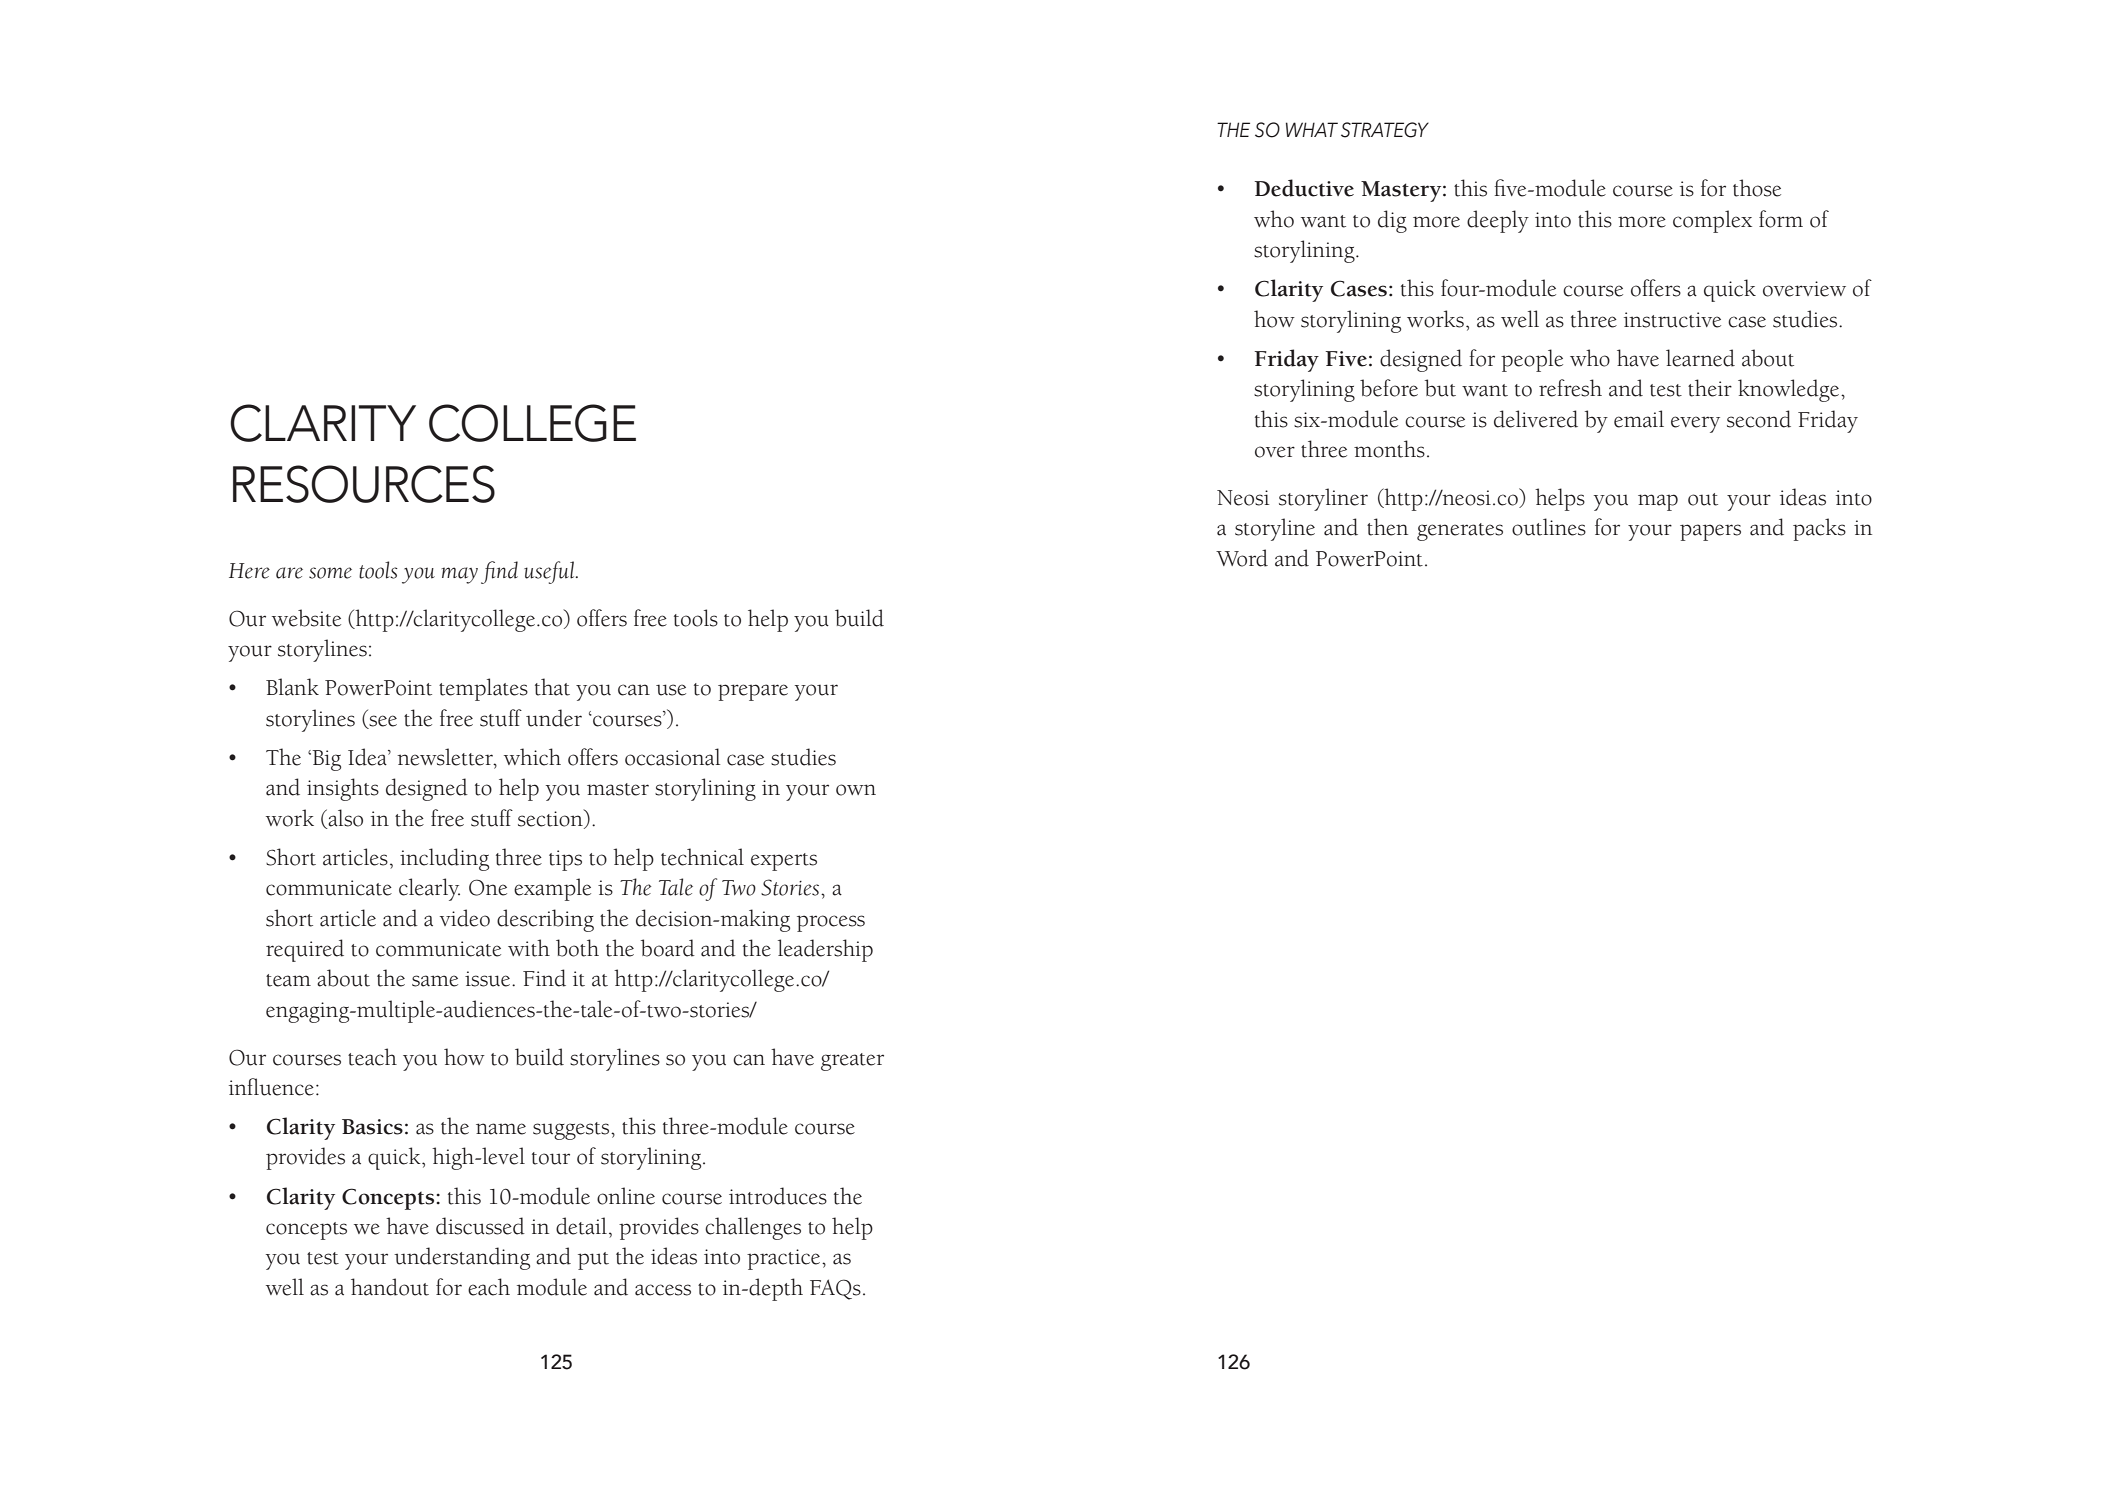 Image resolution: width=2101 pixels, height=1485 pixels. Describe the element at coordinates (825, 950) in the screenshot. I see `leadership` at that location.
